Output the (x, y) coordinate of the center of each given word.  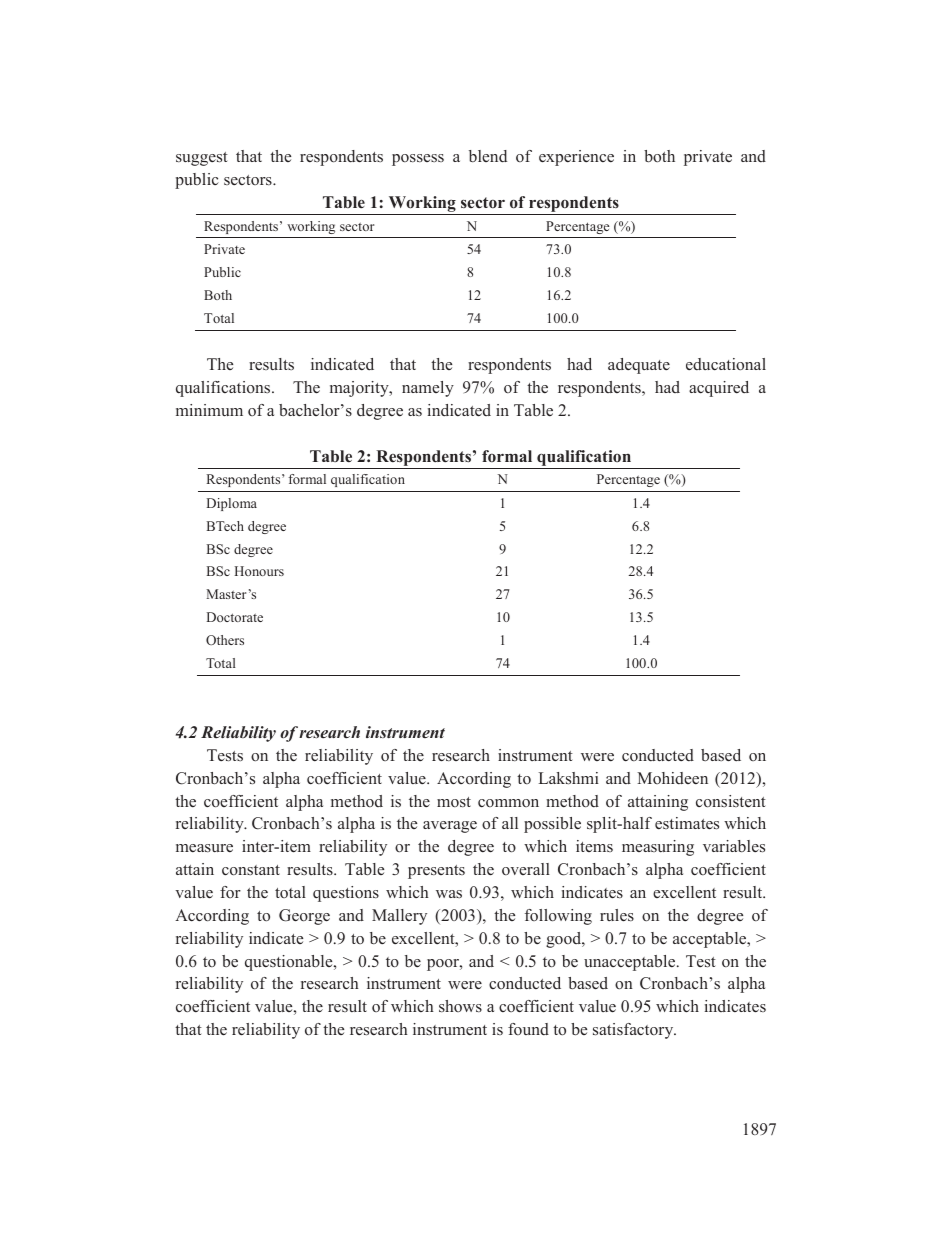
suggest (202, 159)
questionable (290, 963)
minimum (209, 410)
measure (204, 848)
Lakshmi (568, 778)
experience (576, 158)
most (454, 802)
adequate (639, 366)
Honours (259, 571)
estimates (687, 823)
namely (428, 389)
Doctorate (235, 617)
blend (488, 156)
